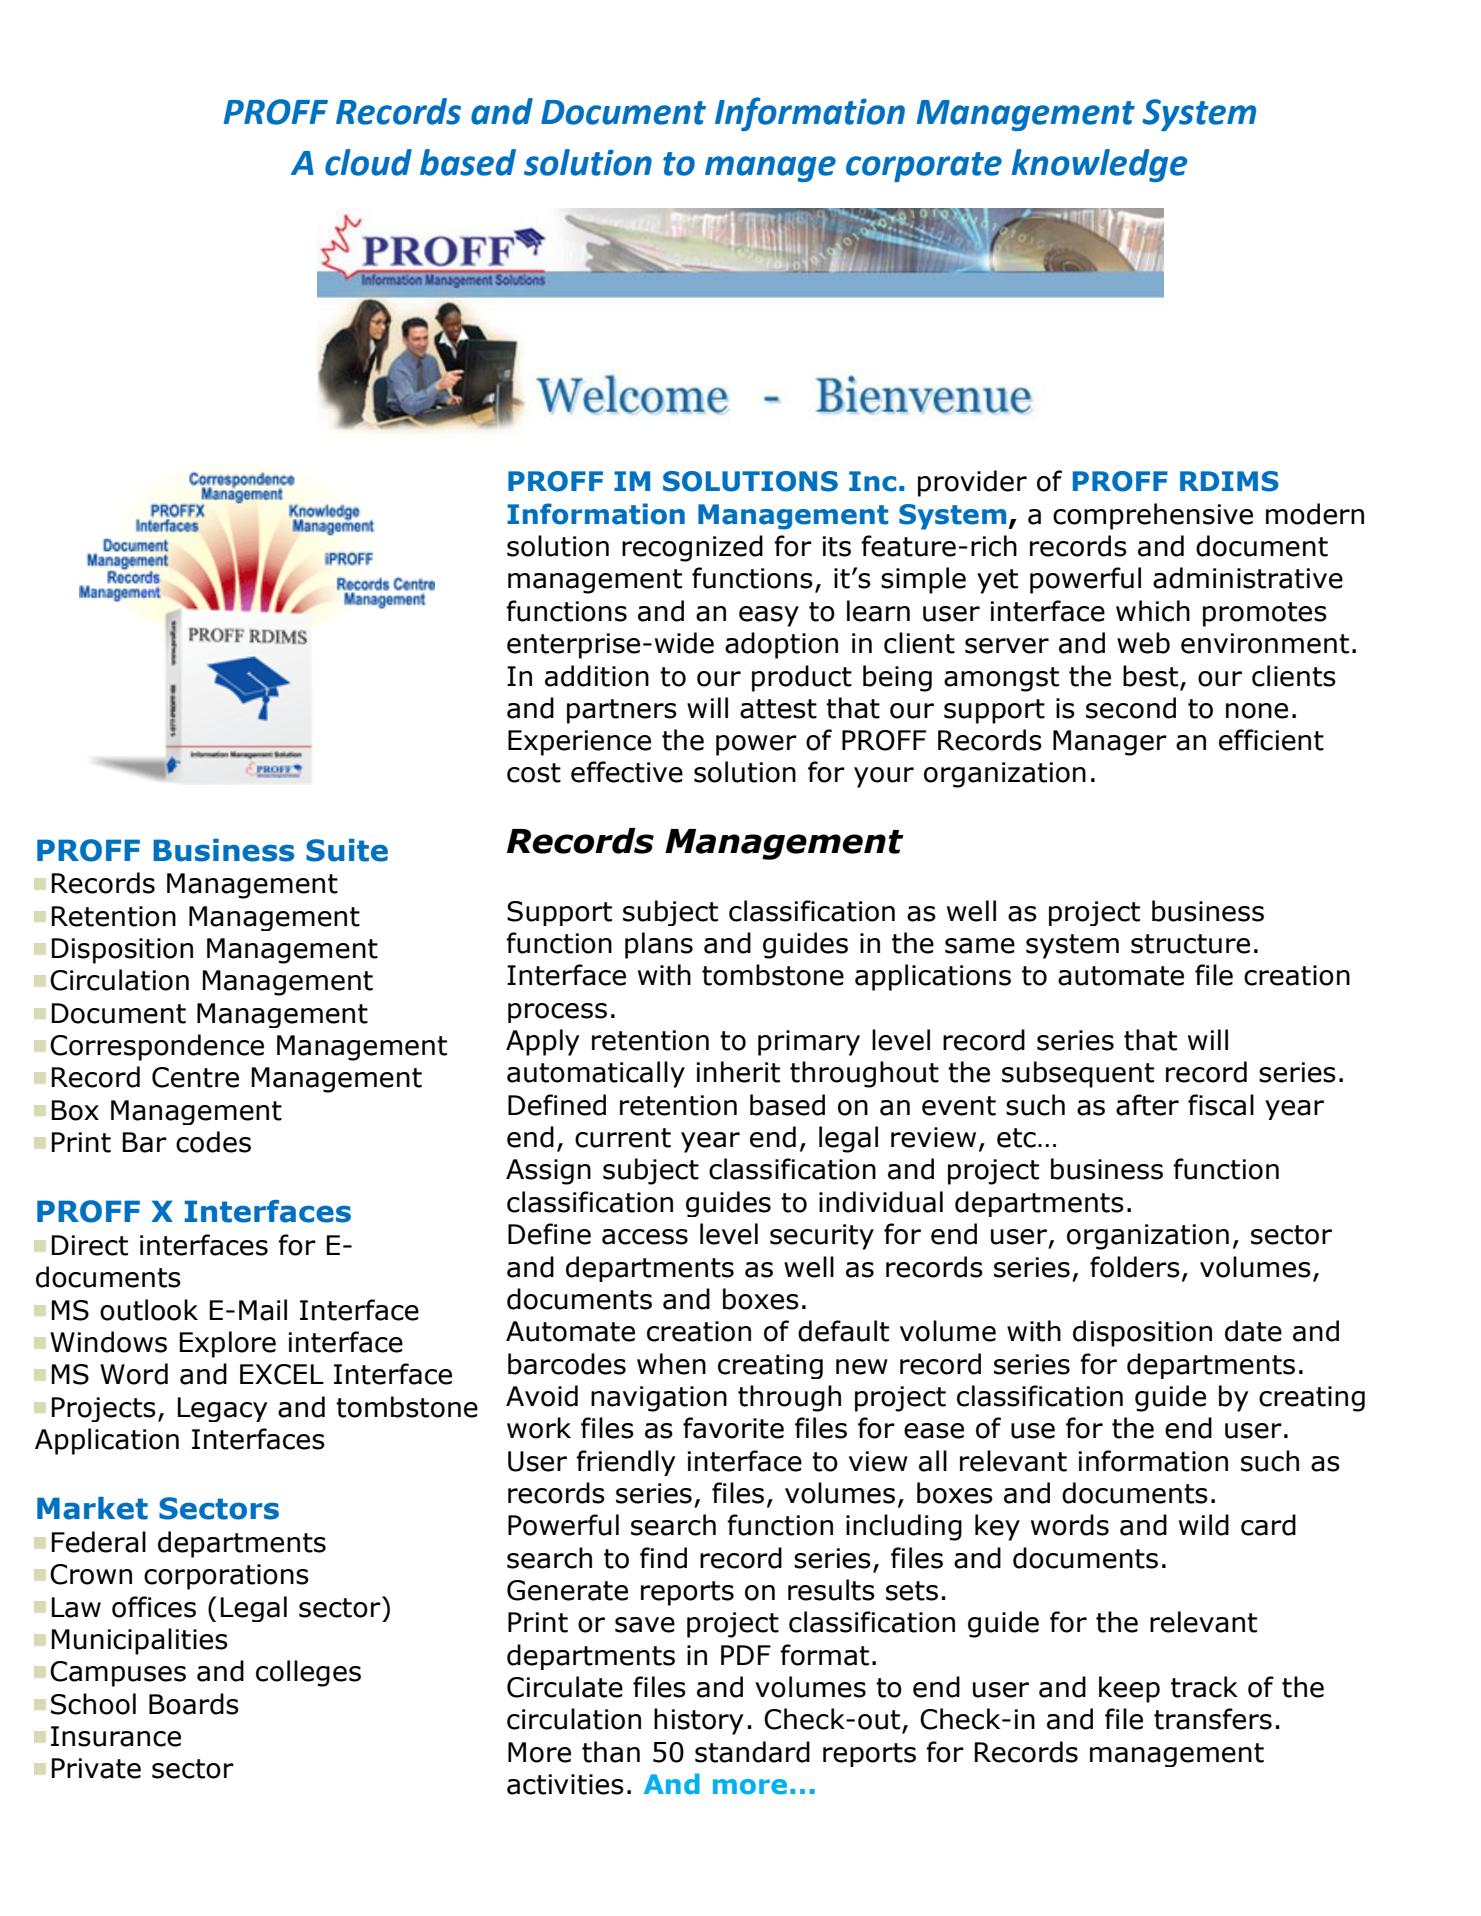  I want to click on second, so click(1131, 708).
